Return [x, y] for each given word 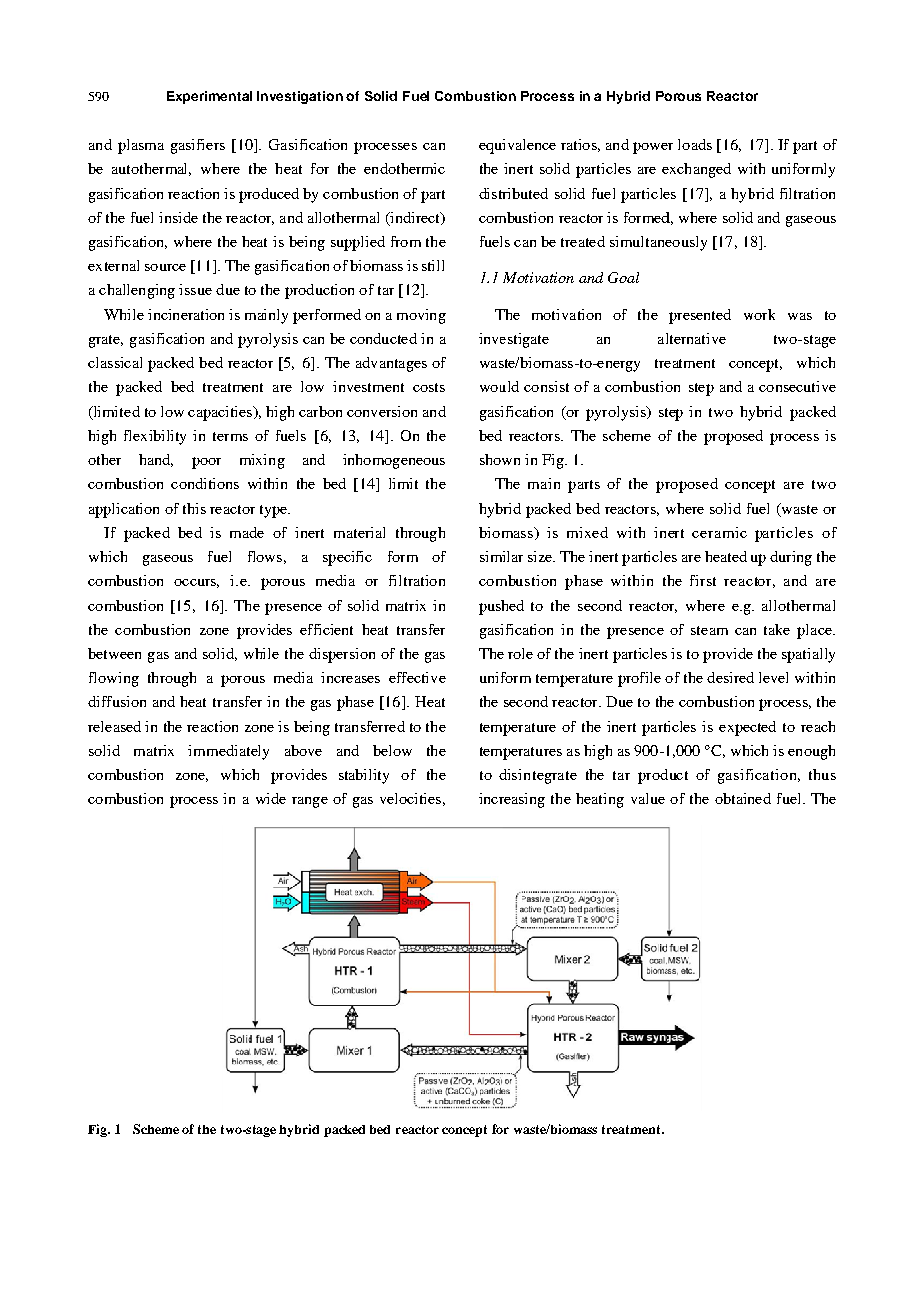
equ [491, 148]
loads [695, 144]
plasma [141, 146]
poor [206, 463]
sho [490, 459]
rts [591, 484]
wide [271, 798]
